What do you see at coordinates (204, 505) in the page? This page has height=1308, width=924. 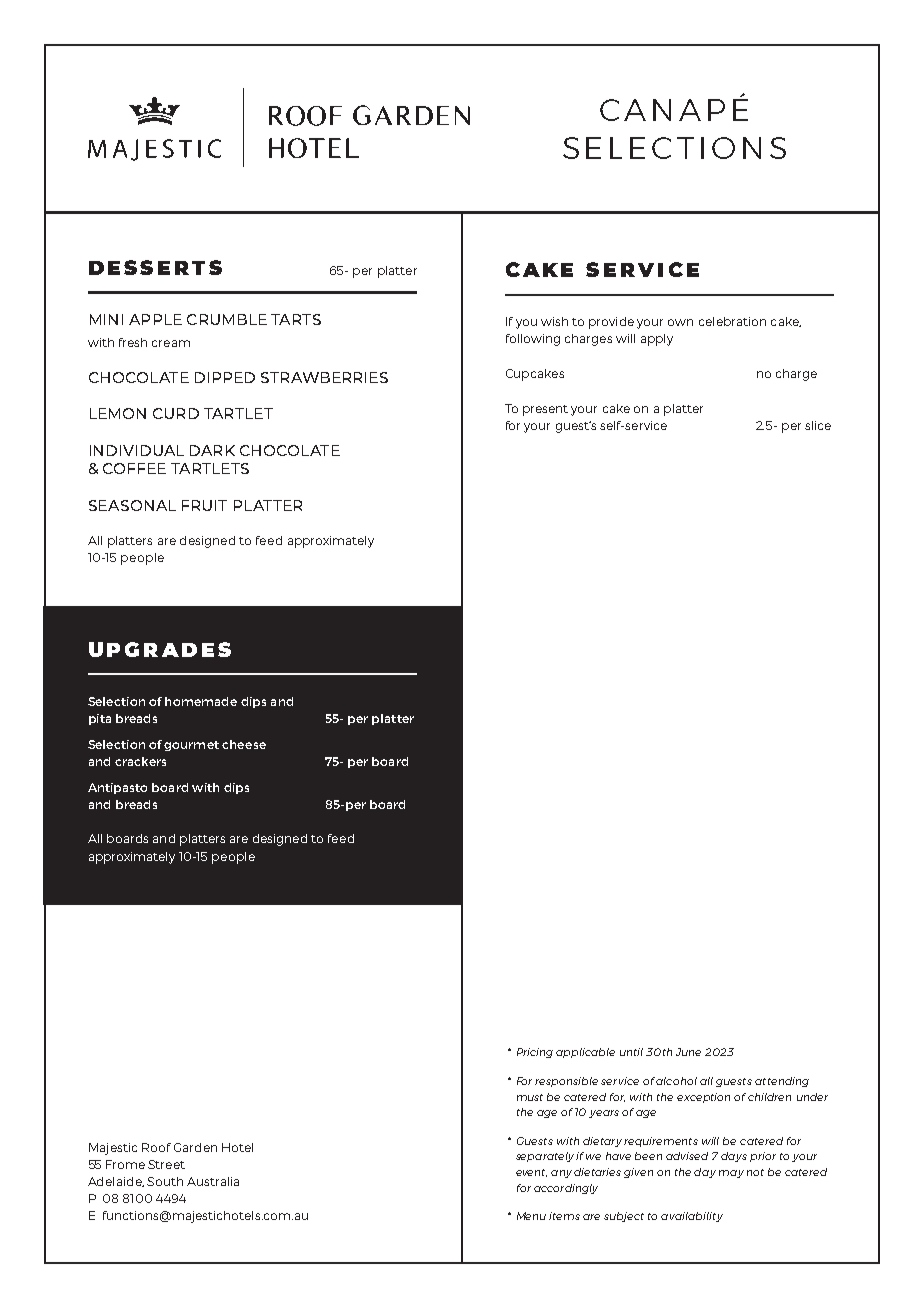 I see `FRUIT` at bounding box center [204, 505].
